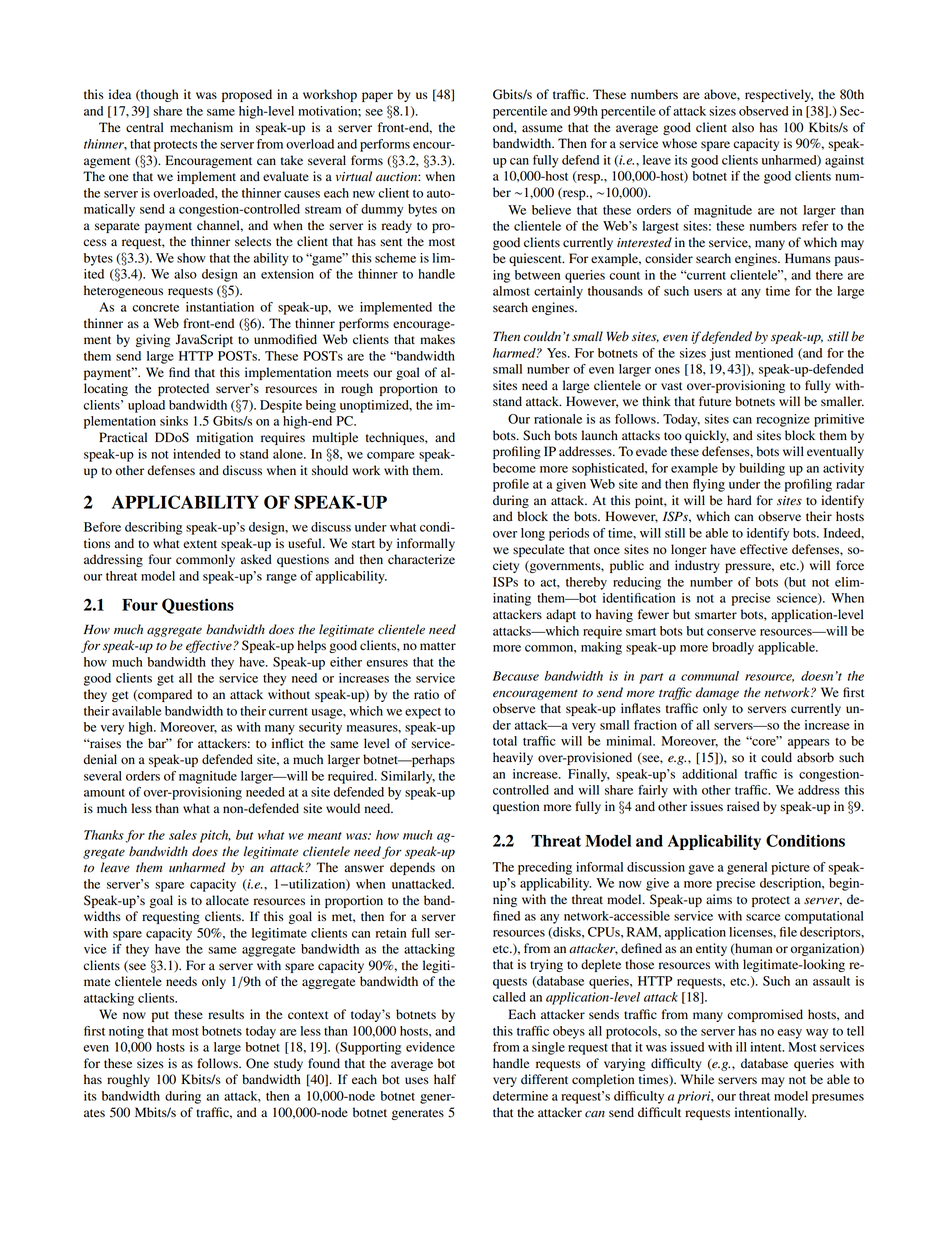 The width and height of the page is (952, 1233). What do you see at coordinates (126, 1032) in the page?
I see `noting` at bounding box center [126, 1032].
